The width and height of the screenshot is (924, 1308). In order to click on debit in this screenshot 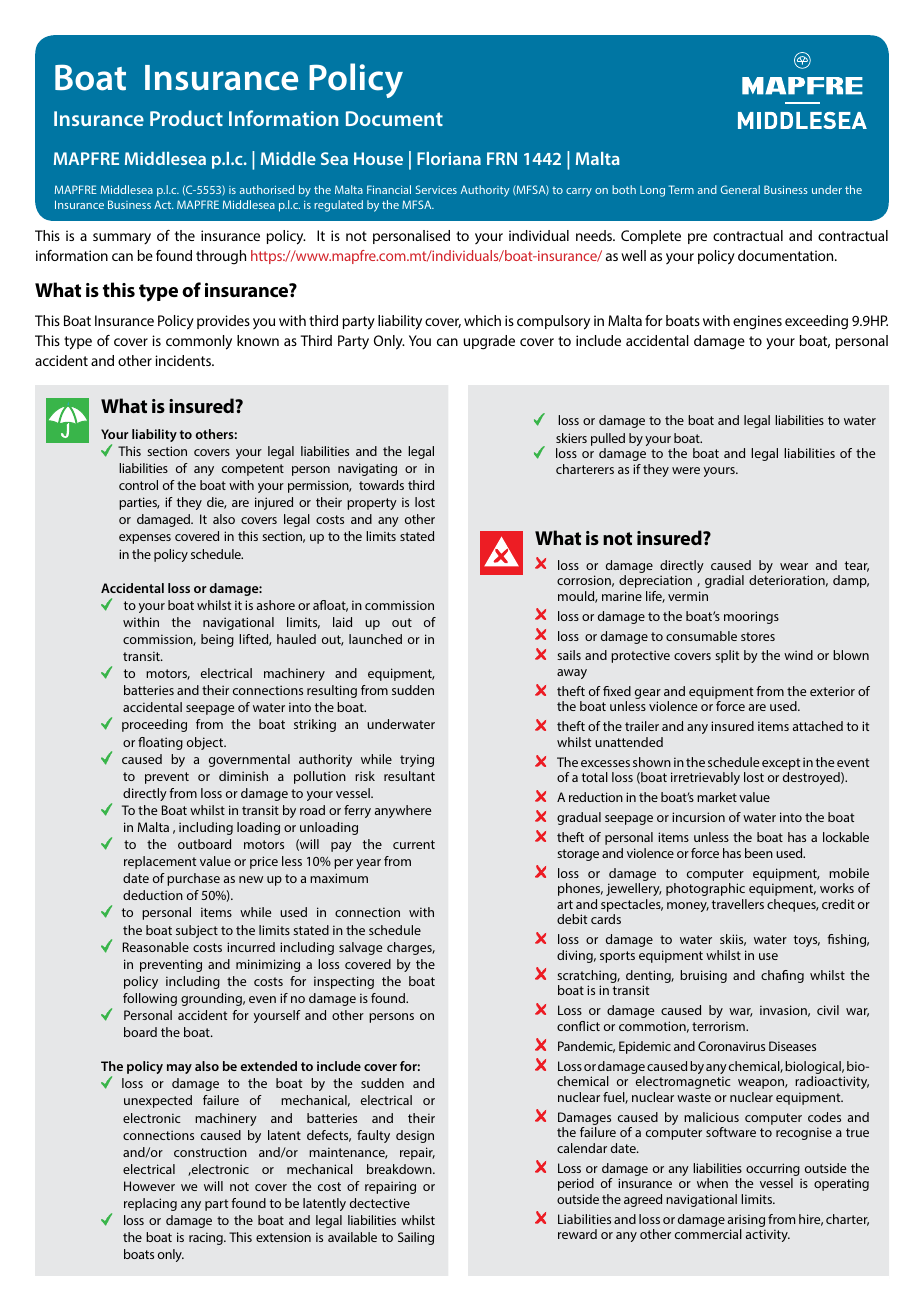, I will do `click(572, 919)`.
